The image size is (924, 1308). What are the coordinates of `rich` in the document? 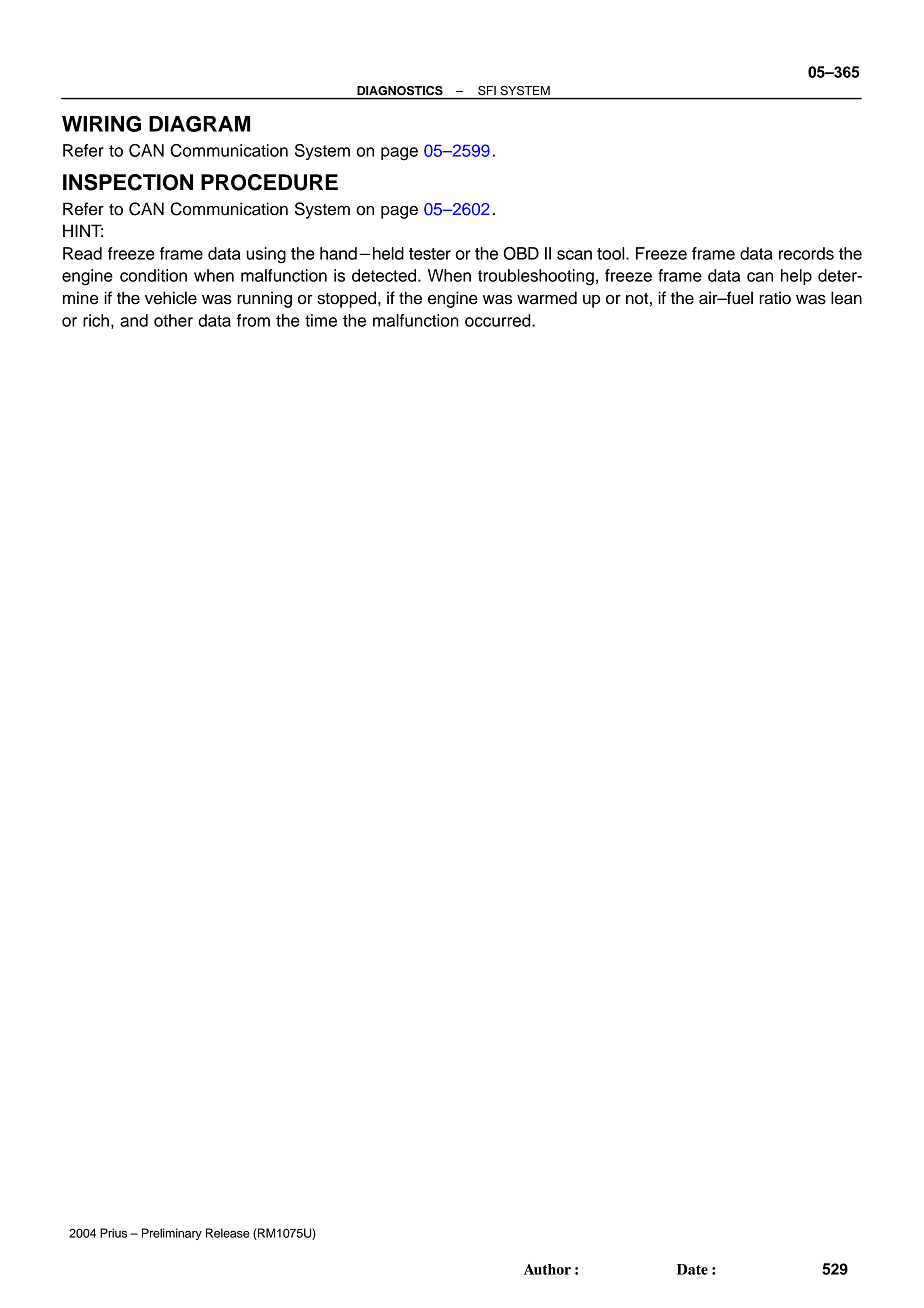 It's located at (96, 320).
